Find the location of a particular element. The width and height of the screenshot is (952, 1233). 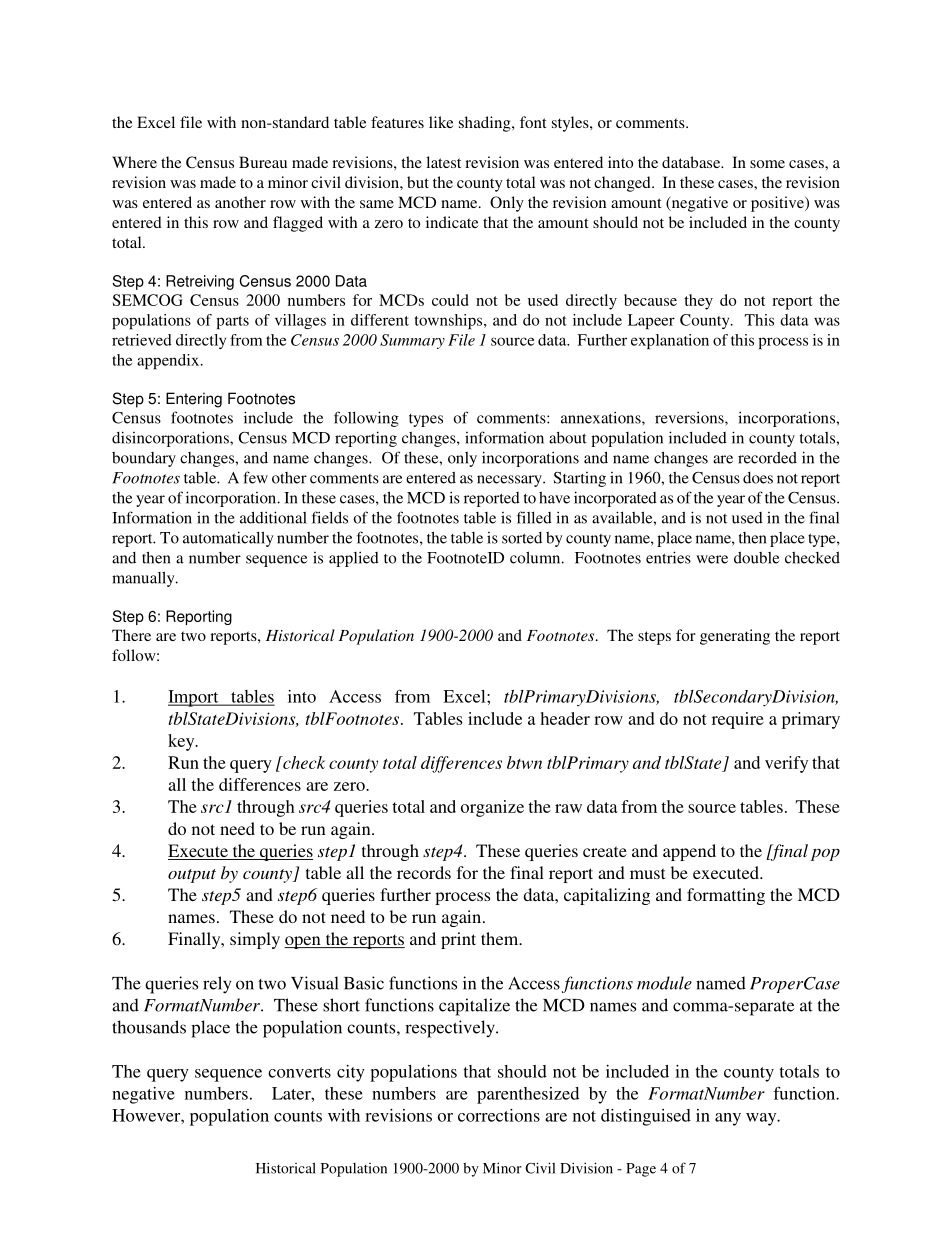

converts is located at coordinates (299, 1072).
